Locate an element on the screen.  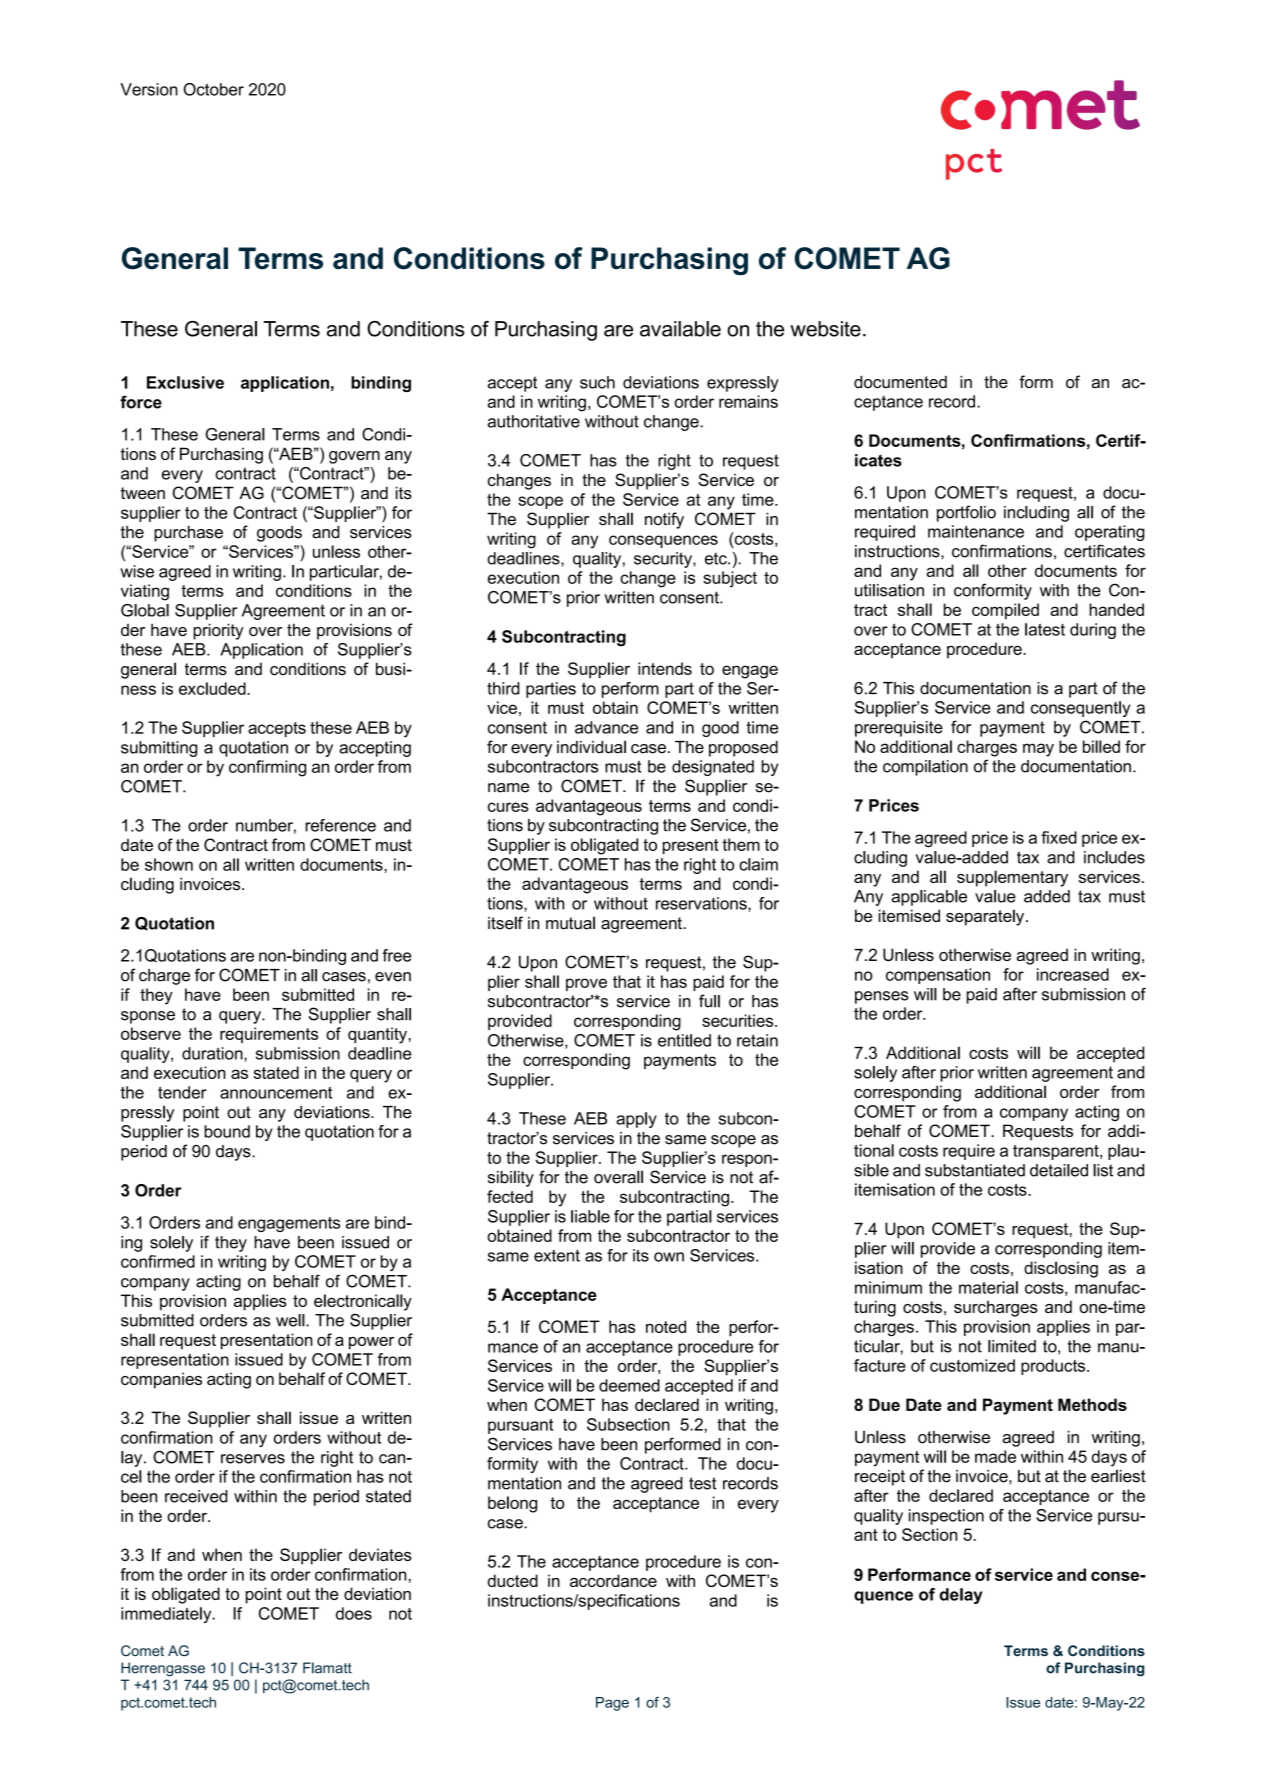
material is located at coordinates (988, 1287).
